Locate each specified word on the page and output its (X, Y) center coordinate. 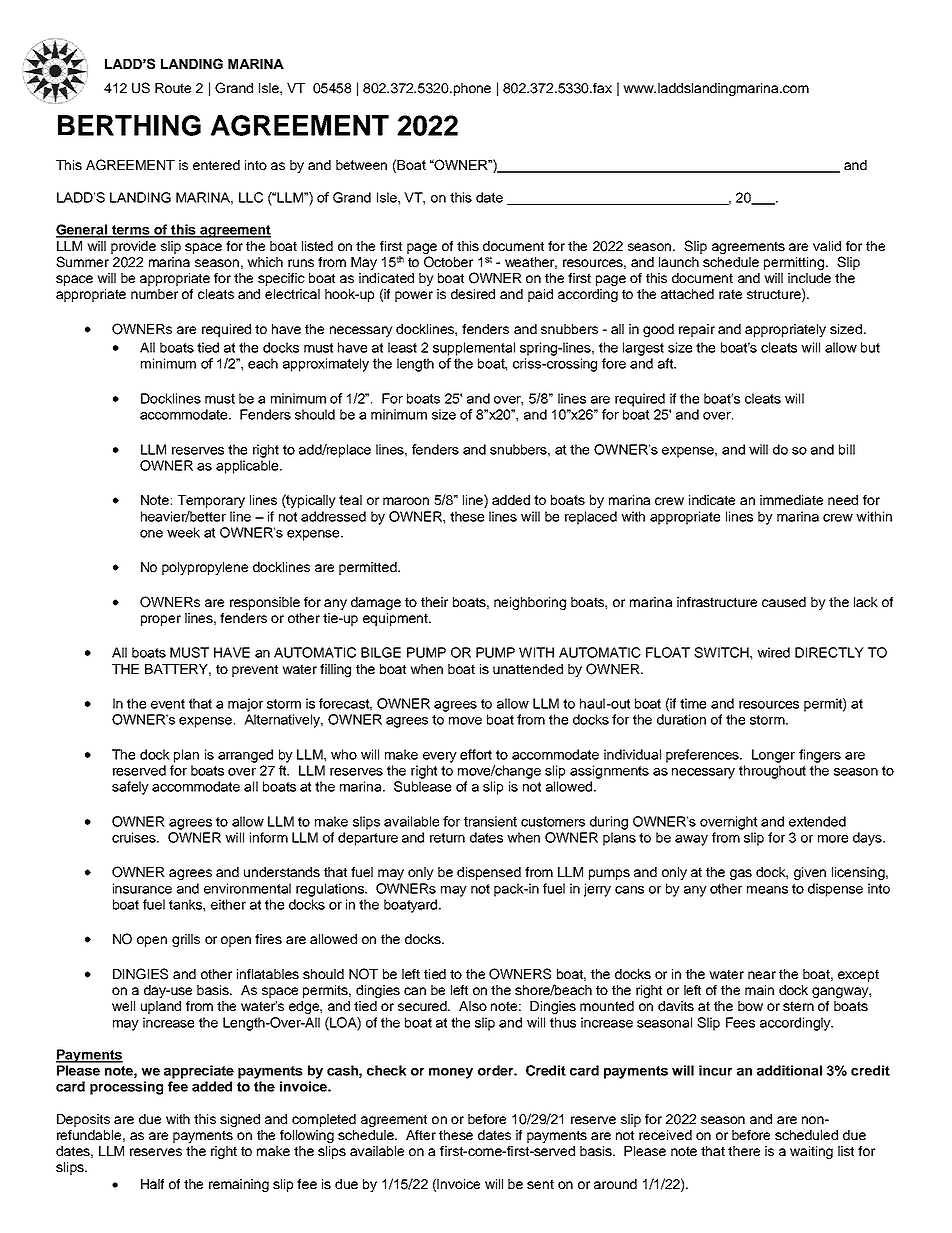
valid (827, 246)
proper (161, 620)
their (434, 602)
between (361, 165)
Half (152, 1184)
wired (773, 652)
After (421, 1135)
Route (173, 88)
